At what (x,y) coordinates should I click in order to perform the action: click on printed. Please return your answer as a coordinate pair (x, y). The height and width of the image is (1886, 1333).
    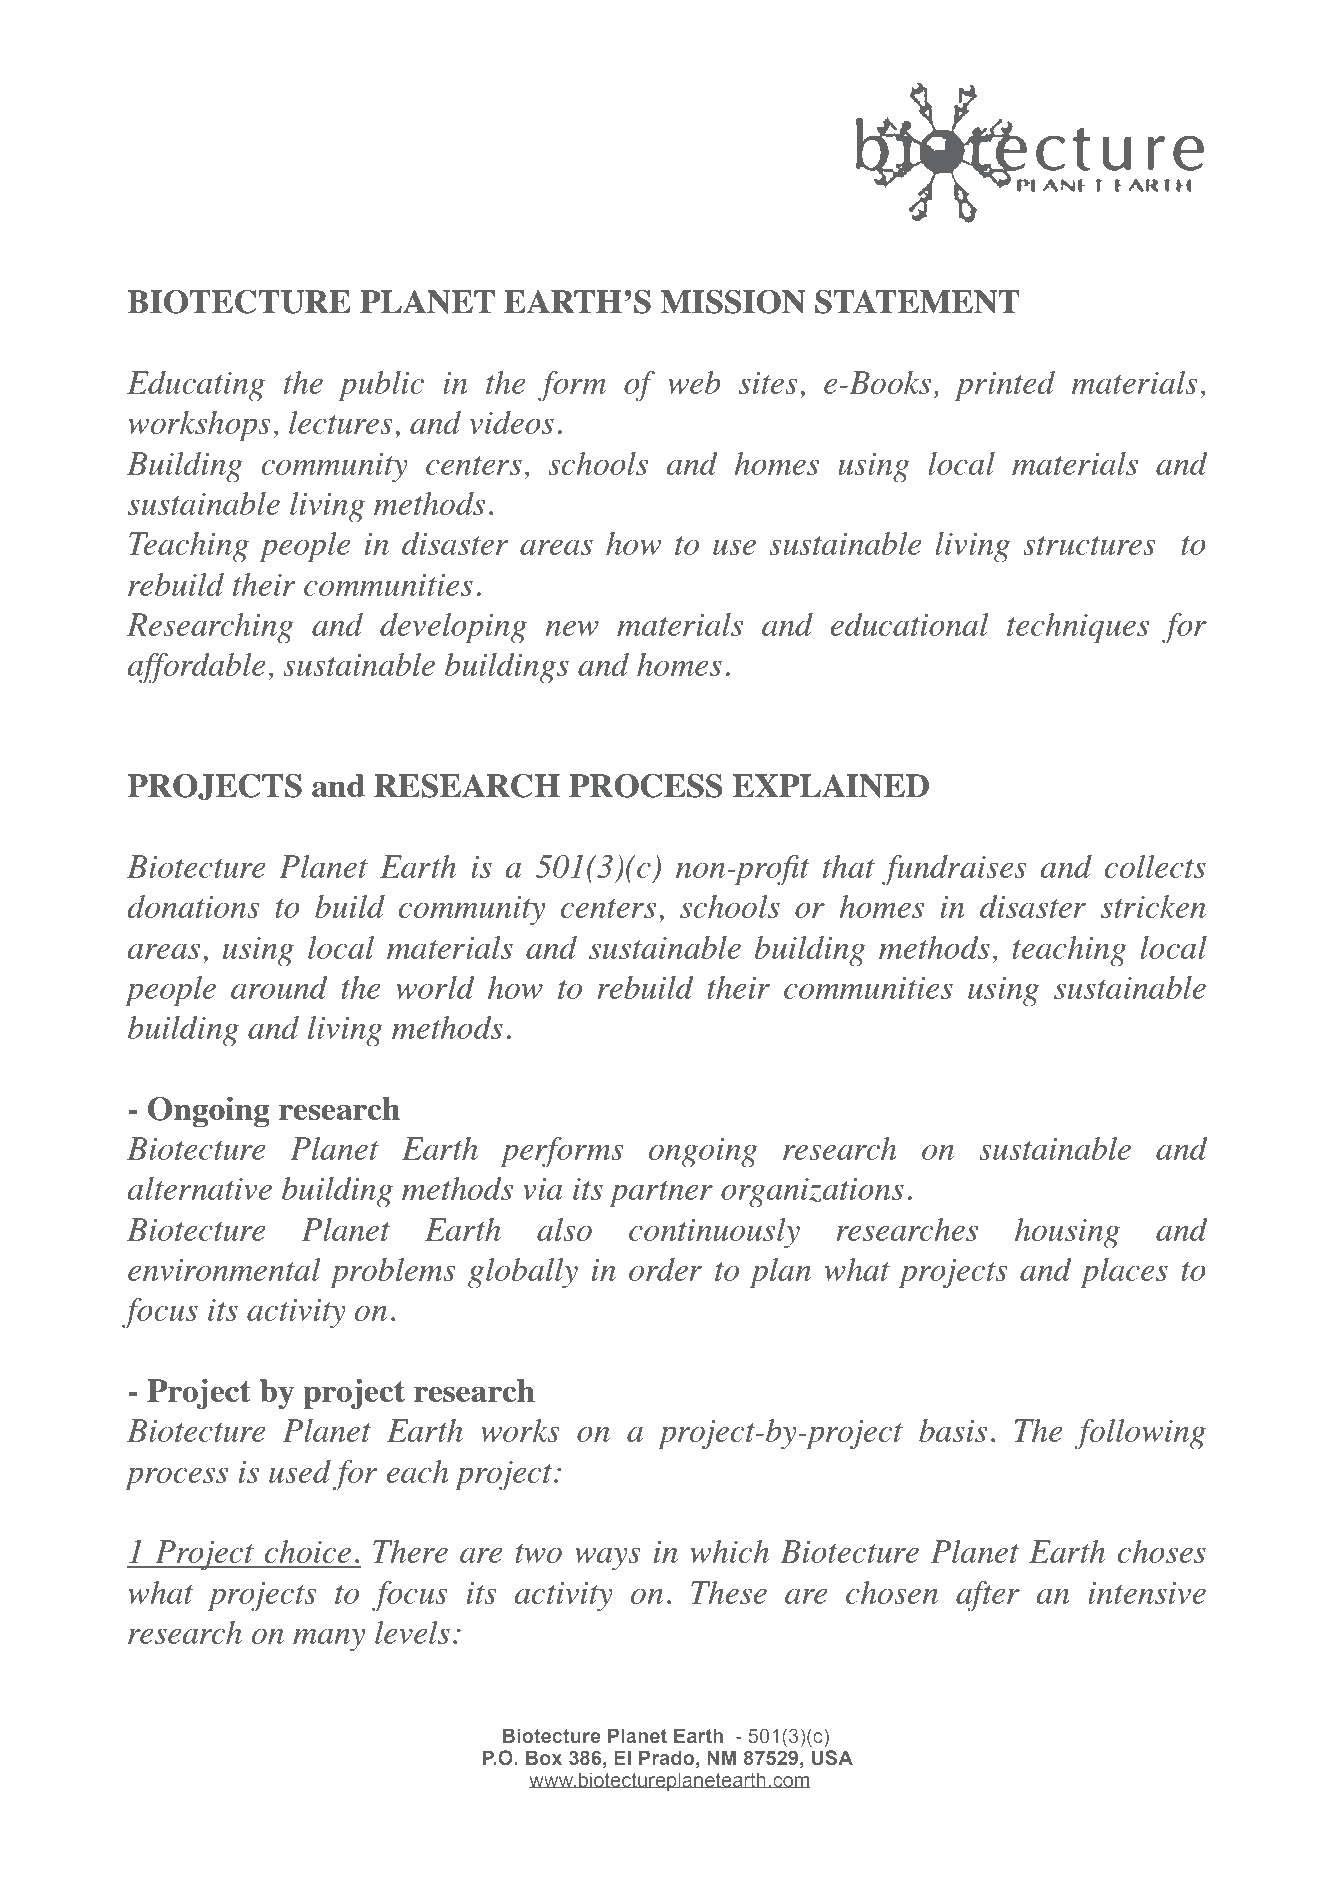
    Looking at the image, I should click on (1005, 386).
